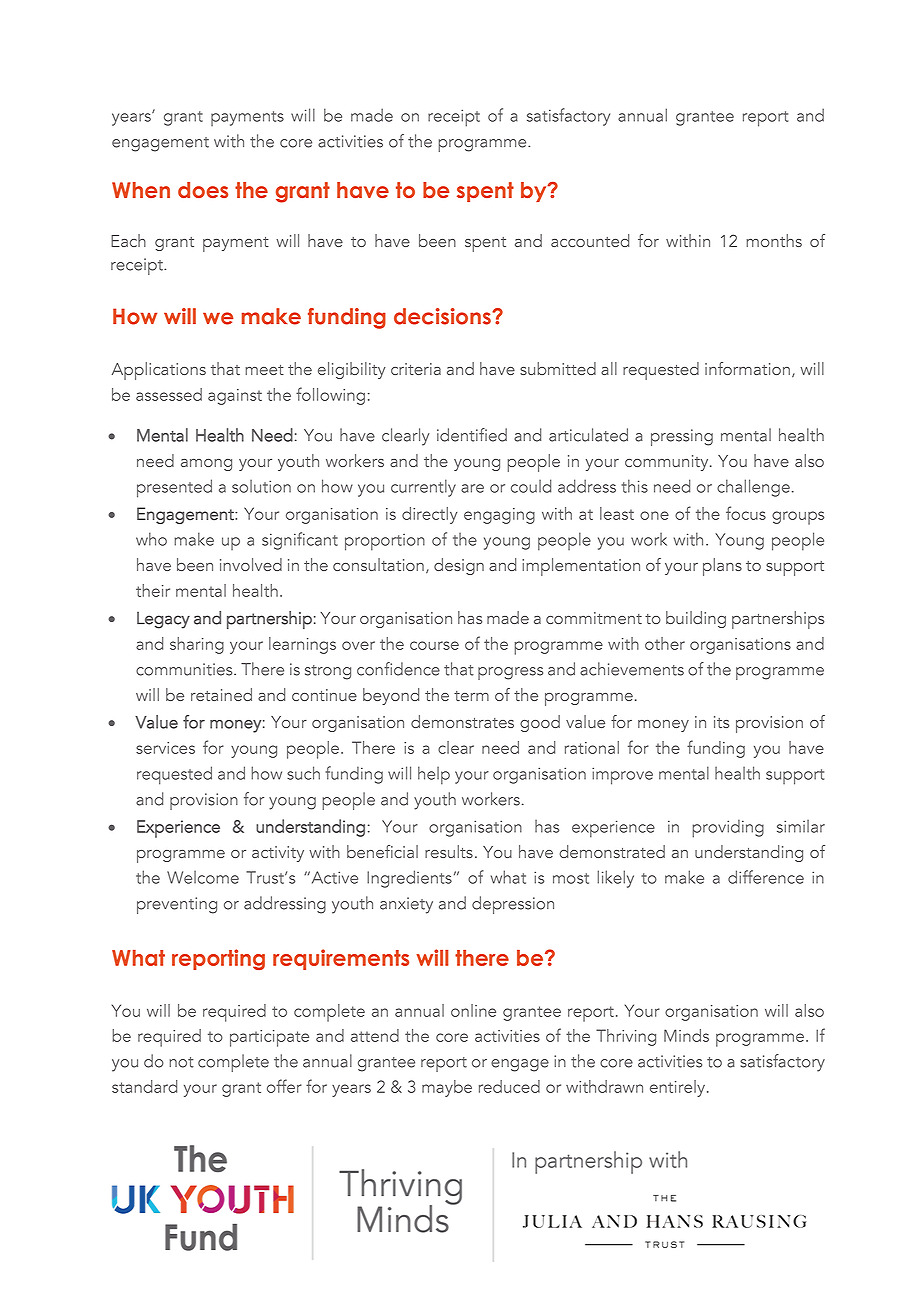  I want to click on services, so click(165, 748).
